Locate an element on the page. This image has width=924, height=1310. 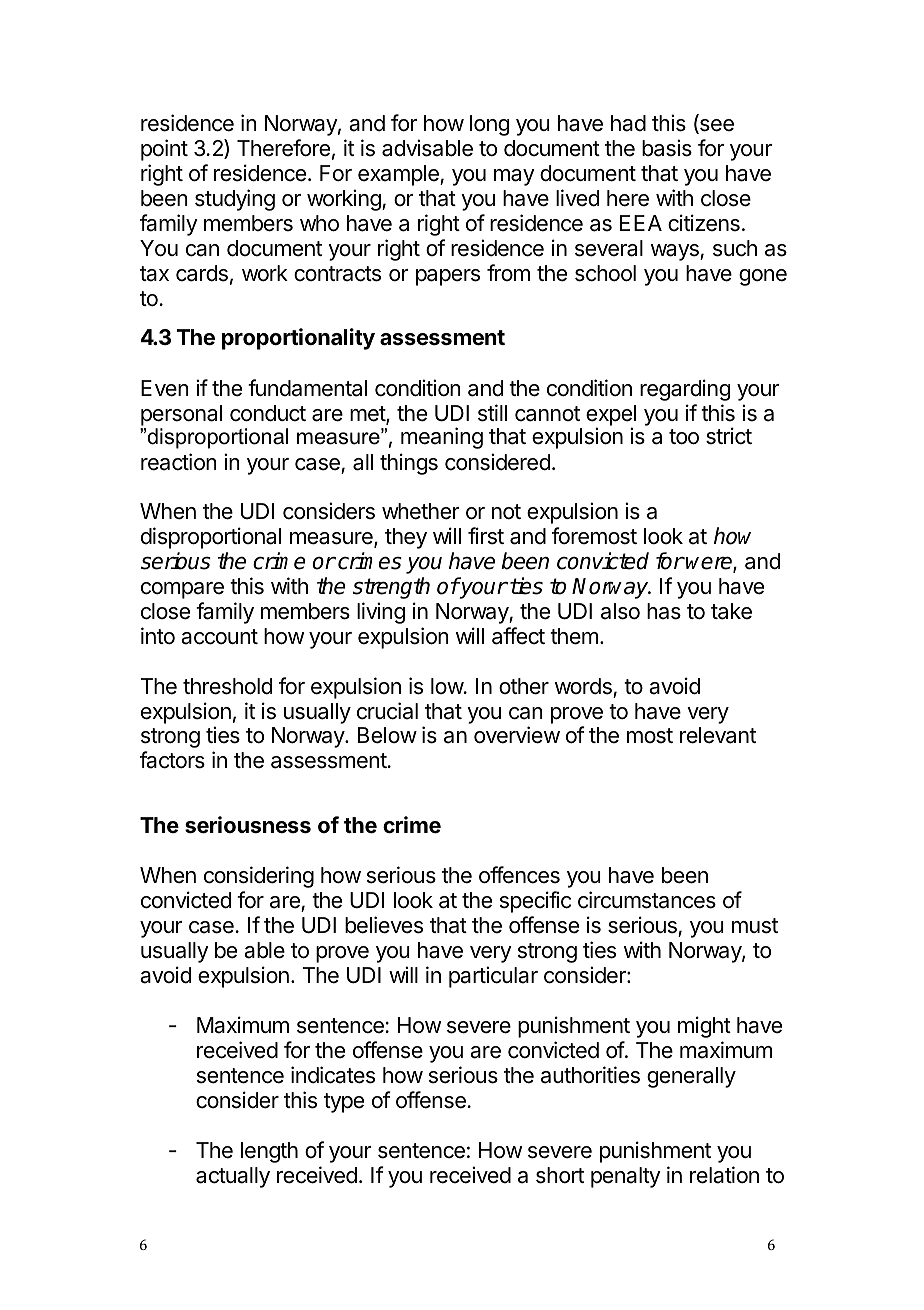
circumstances is located at coordinates (647, 900).
